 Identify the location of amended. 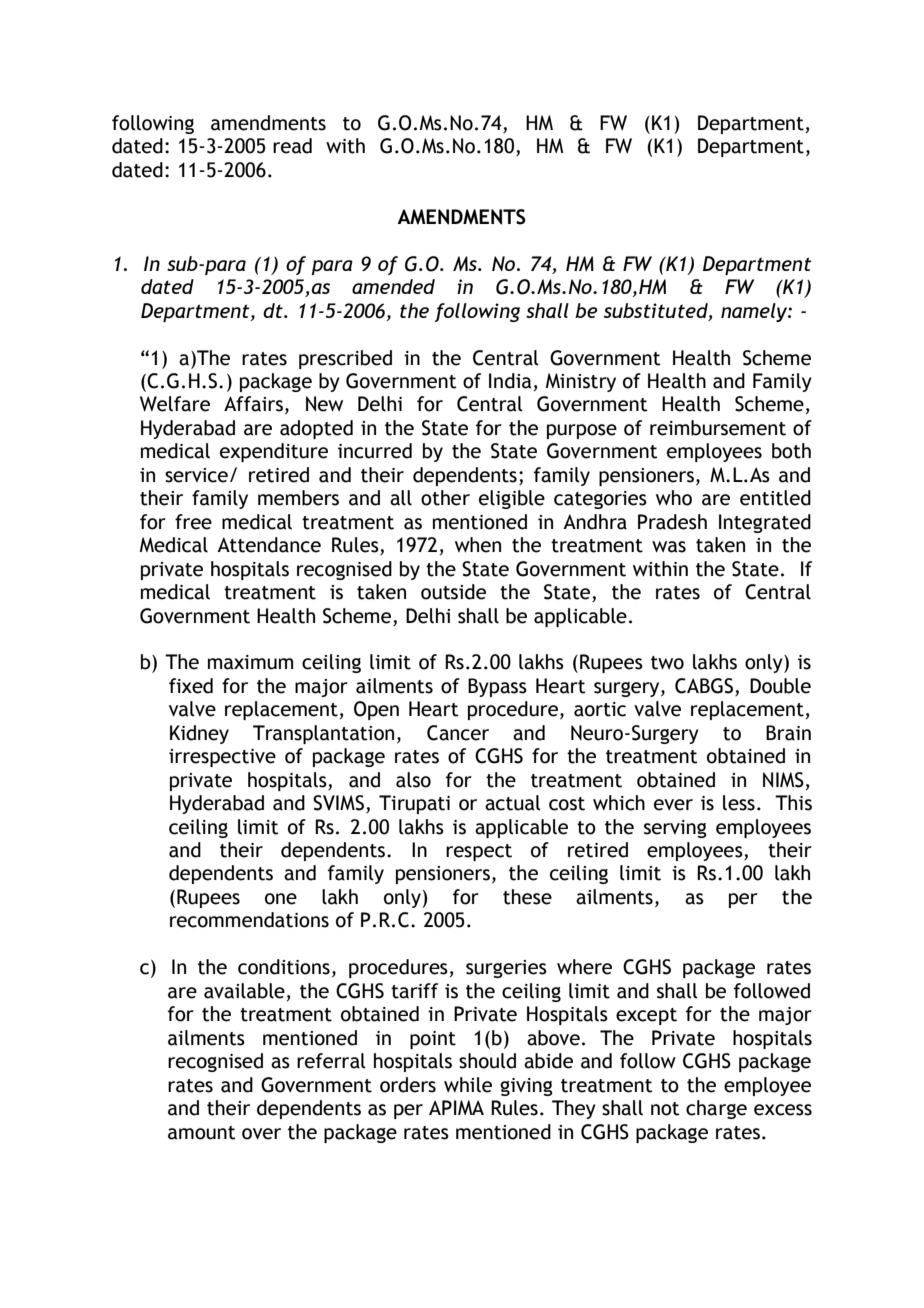
(393, 286).
